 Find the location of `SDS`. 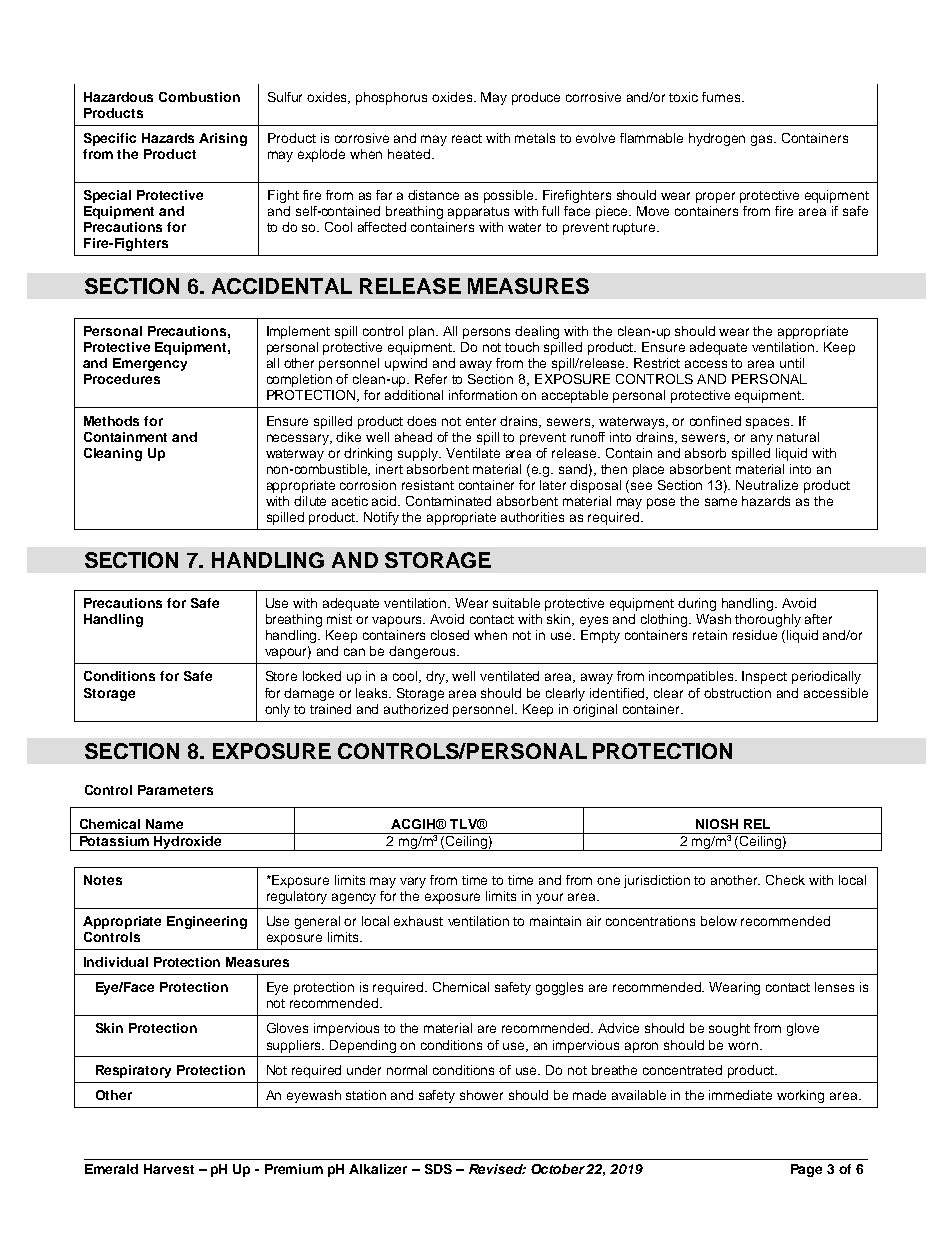

SDS is located at coordinates (438, 1169).
